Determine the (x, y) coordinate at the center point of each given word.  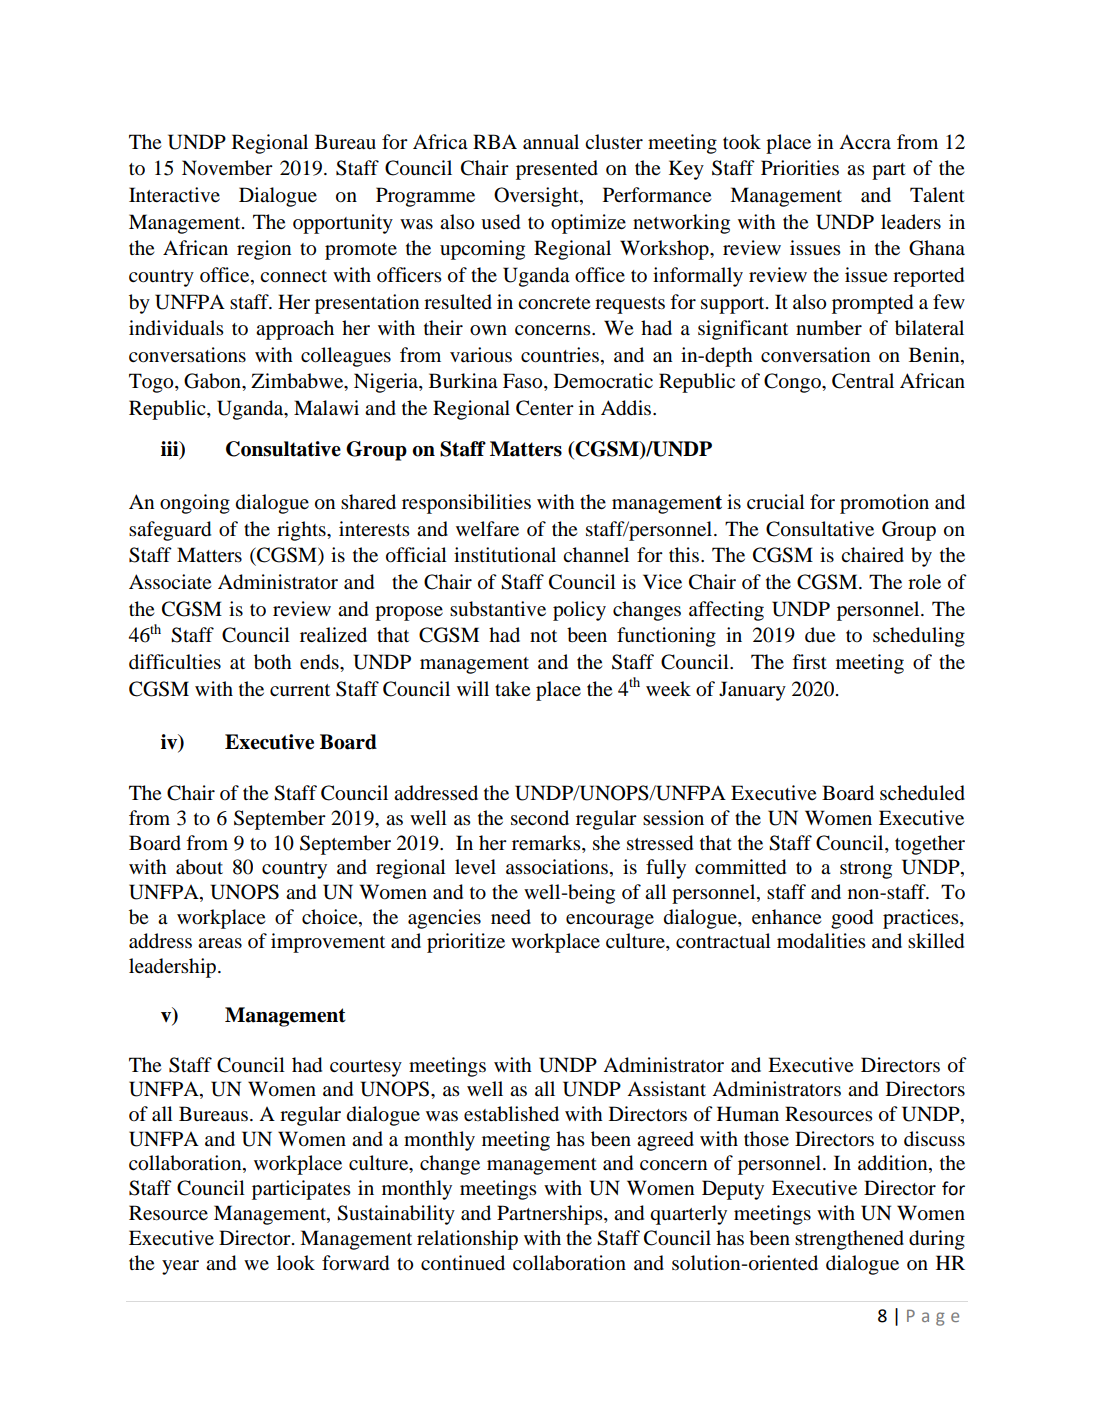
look (296, 1263)
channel (596, 554)
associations (558, 868)
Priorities (800, 168)
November (227, 168)
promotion (884, 504)
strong (866, 870)
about (199, 867)
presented (557, 170)
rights (302, 531)
